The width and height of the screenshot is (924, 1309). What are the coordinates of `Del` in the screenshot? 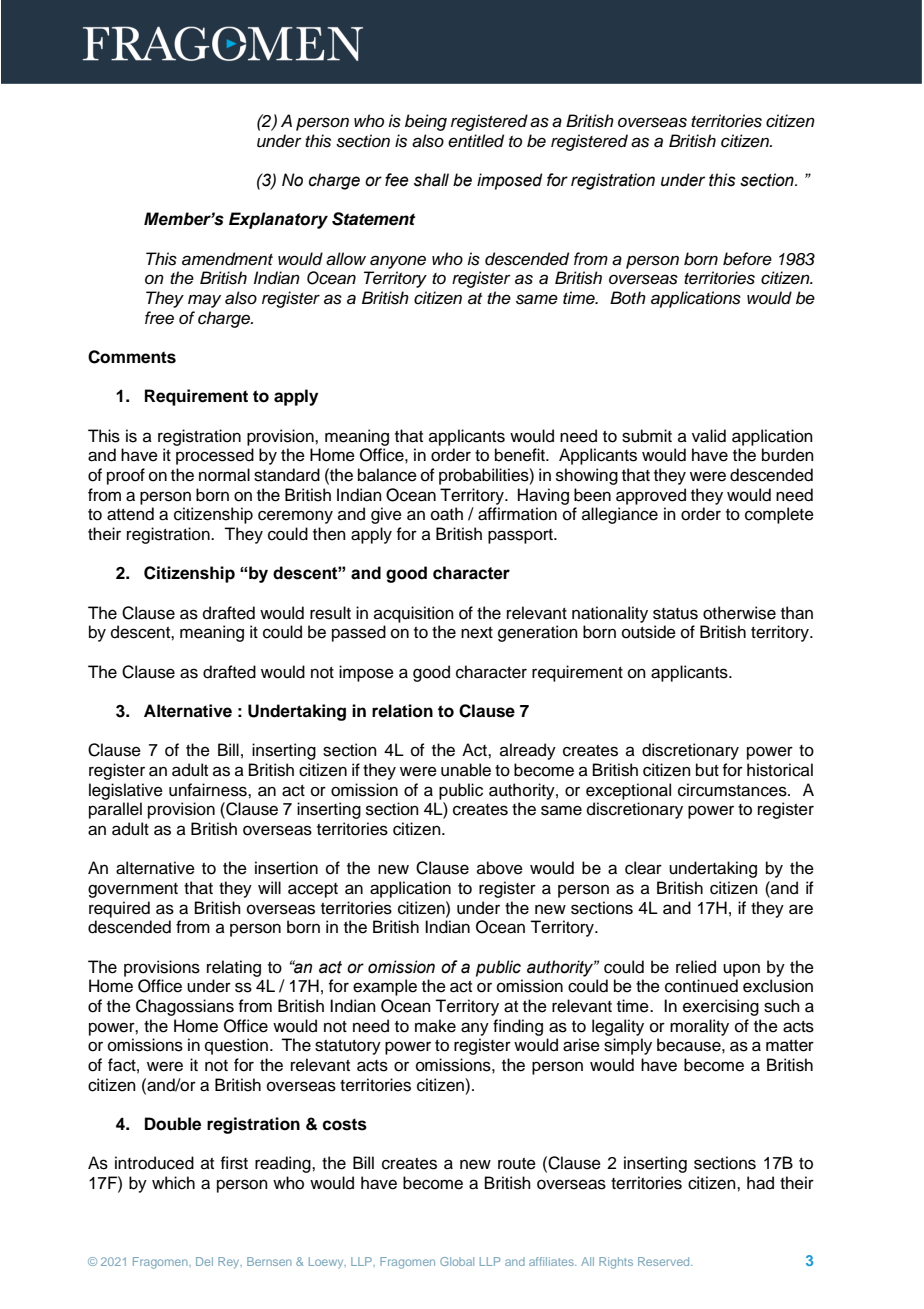 It's located at (204, 1261).
